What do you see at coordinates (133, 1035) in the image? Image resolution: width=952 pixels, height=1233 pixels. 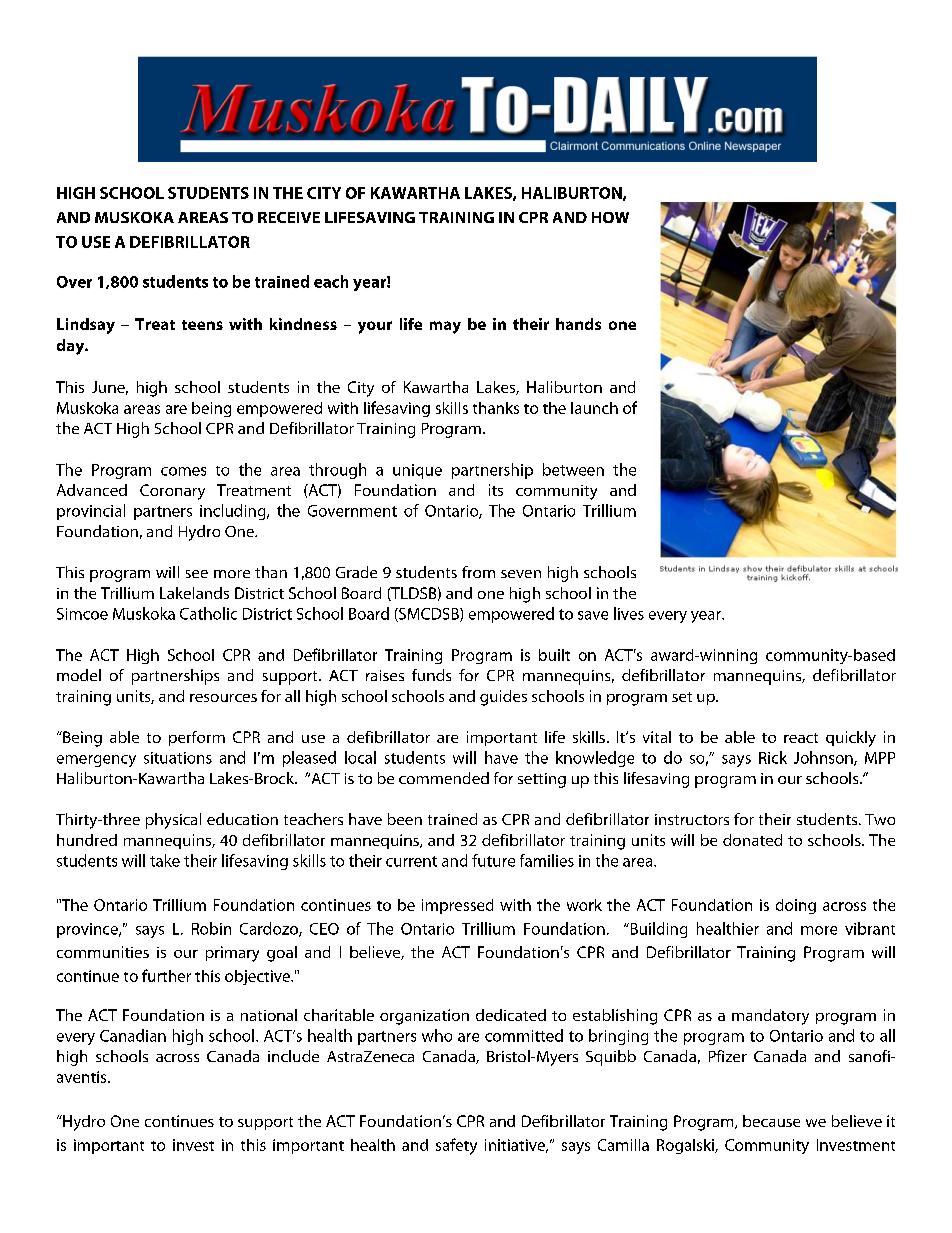 I see `Canadian` at bounding box center [133, 1035].
